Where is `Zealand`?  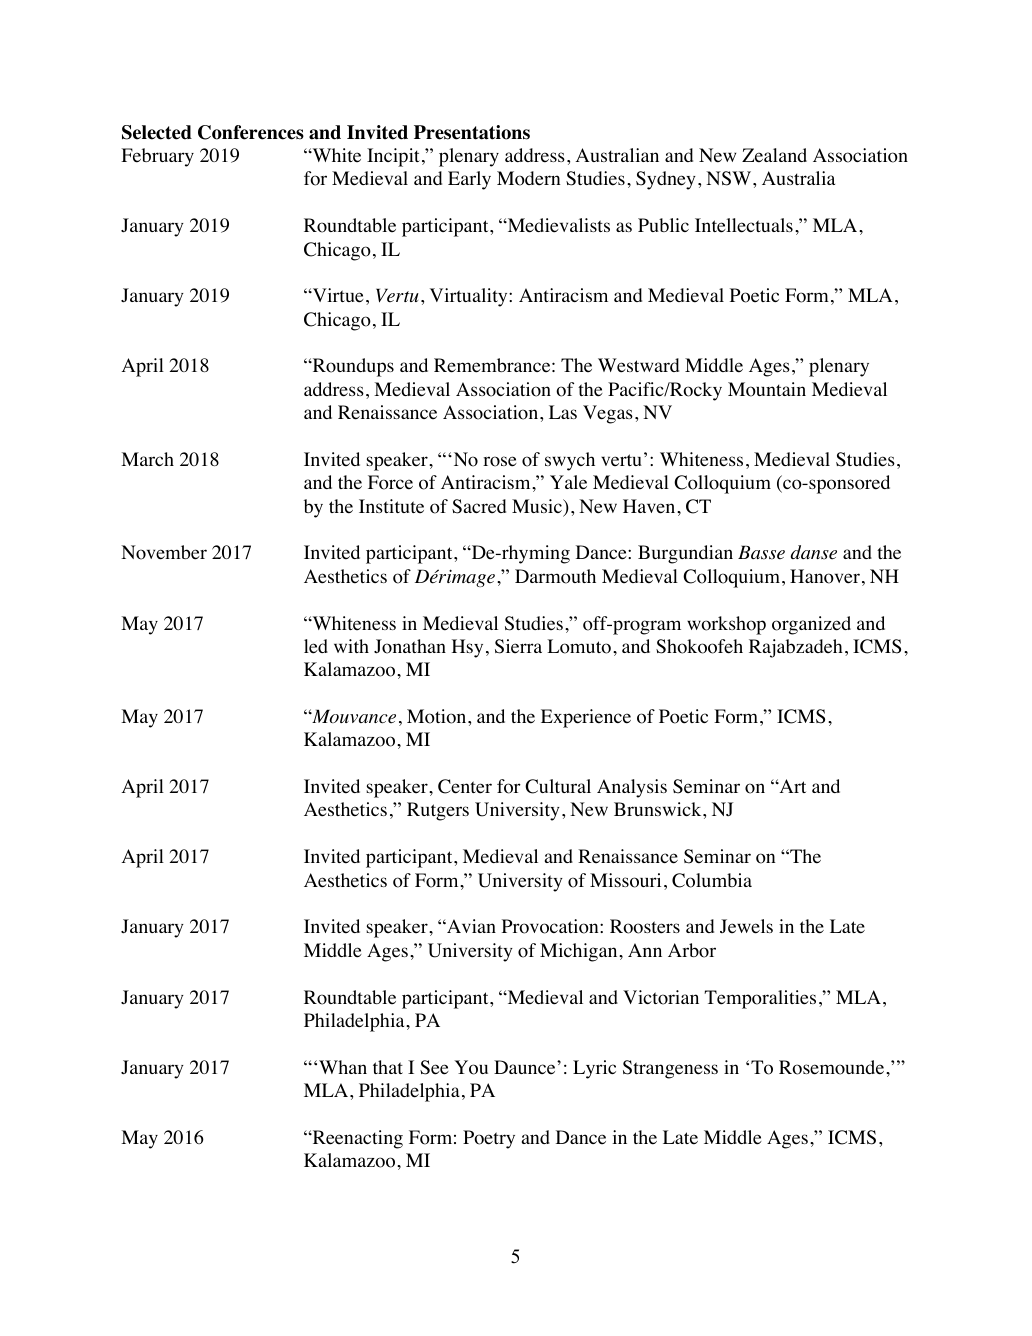
Zealand is located at coordinates (774, 155).
